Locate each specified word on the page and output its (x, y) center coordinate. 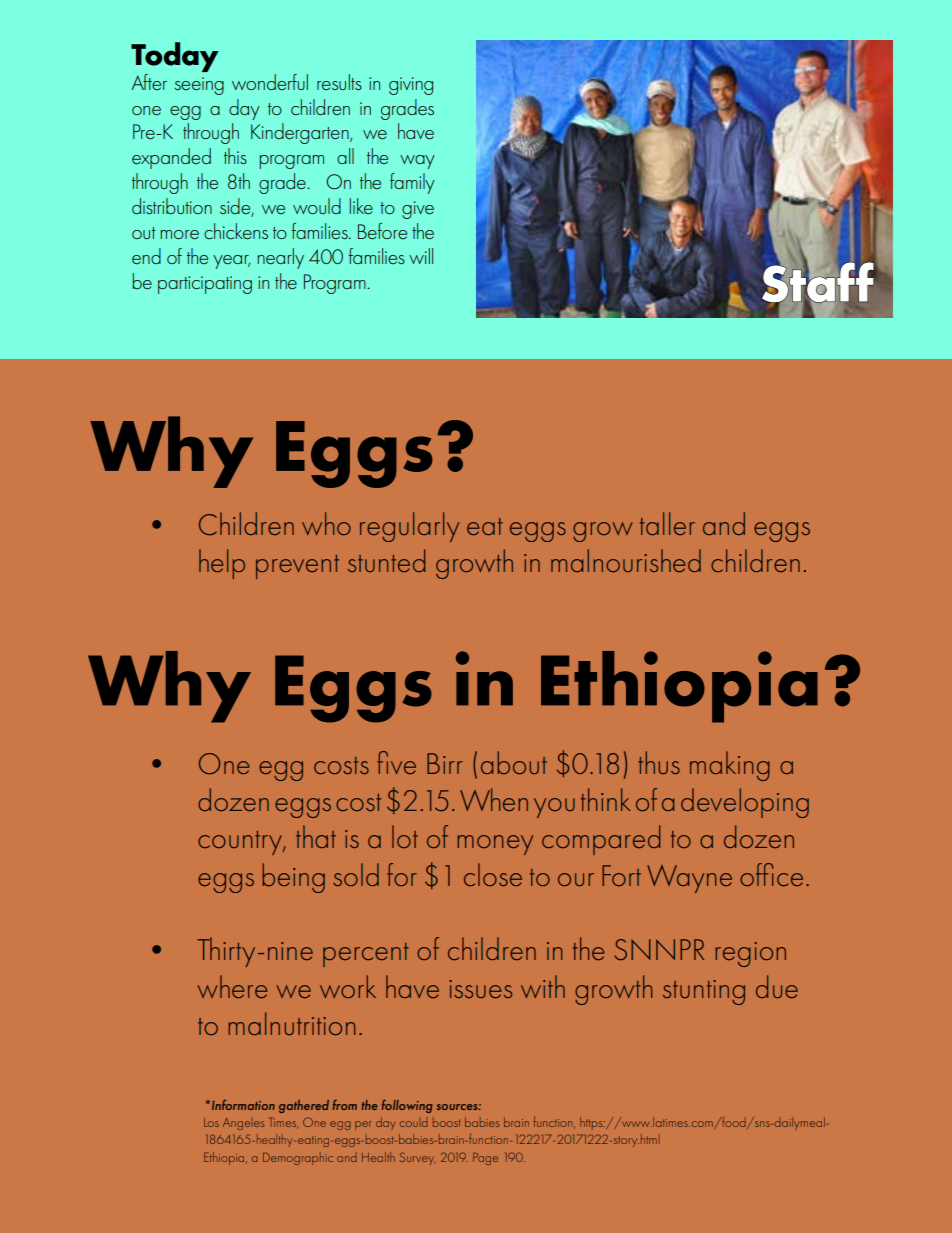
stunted (386, 560)
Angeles (243, 1124)
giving (411, 86)
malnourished (626, 560)
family (412, 183)
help (222, 564)
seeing (199, 86)
